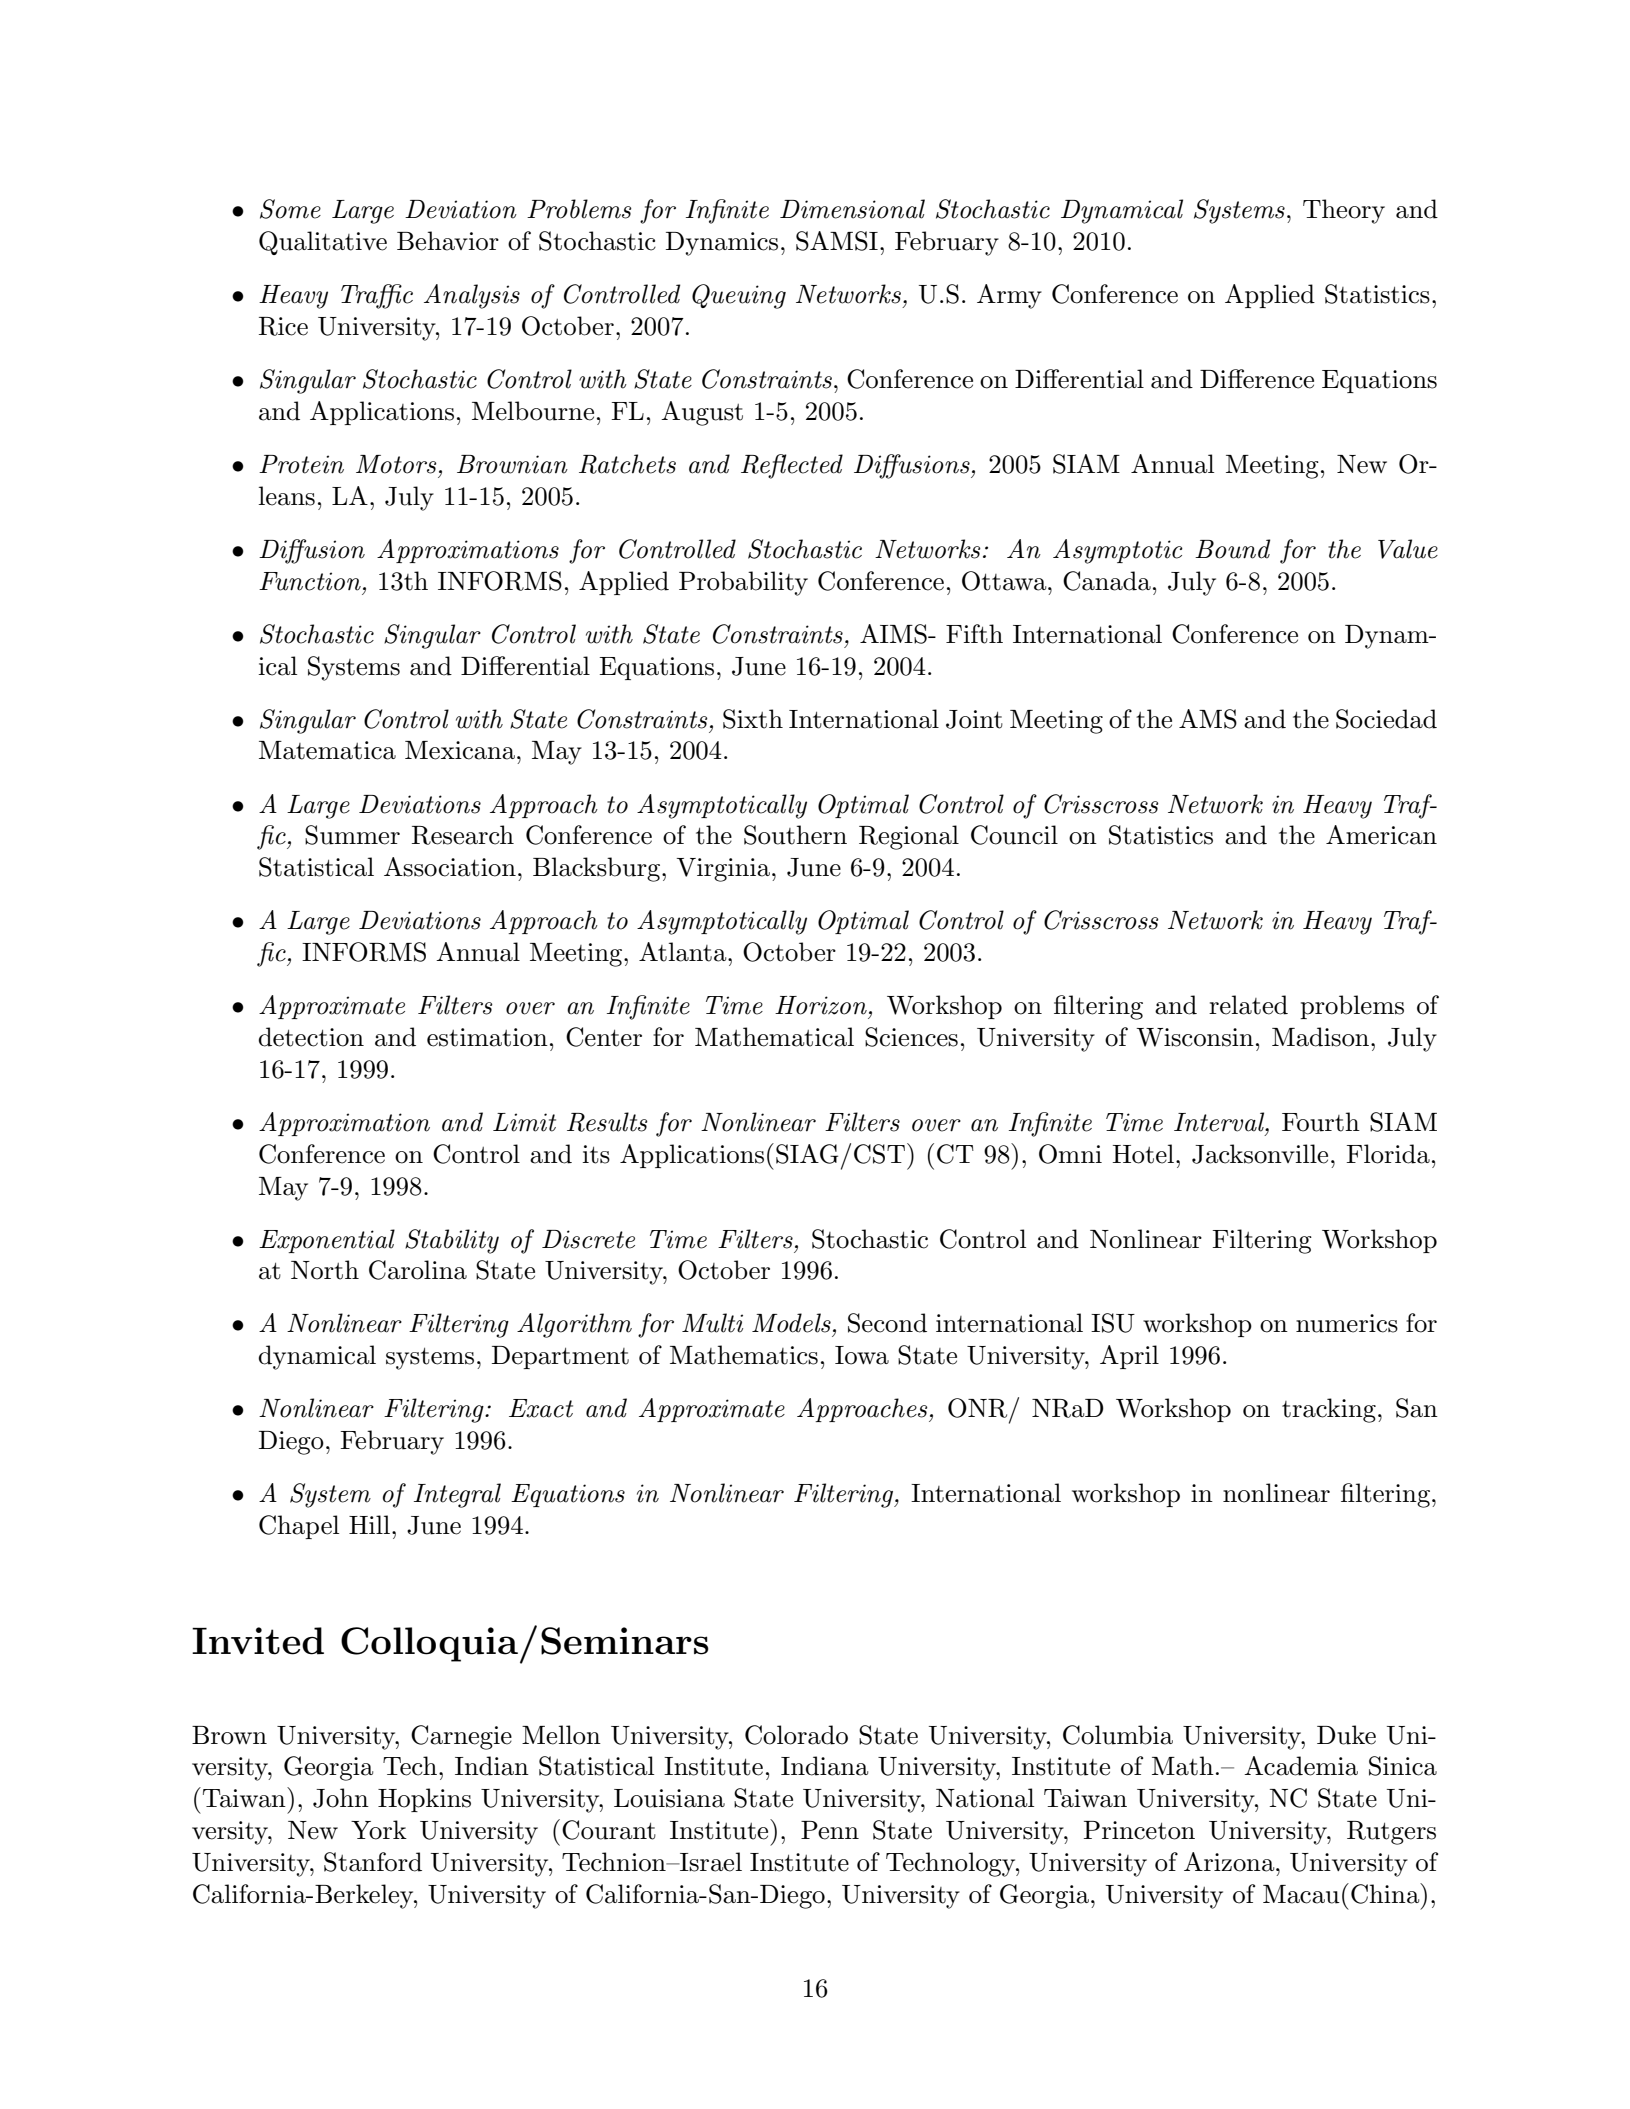  Describe the element at coordinates (852, 209) in the page. I see `Dimensional` at that location.
